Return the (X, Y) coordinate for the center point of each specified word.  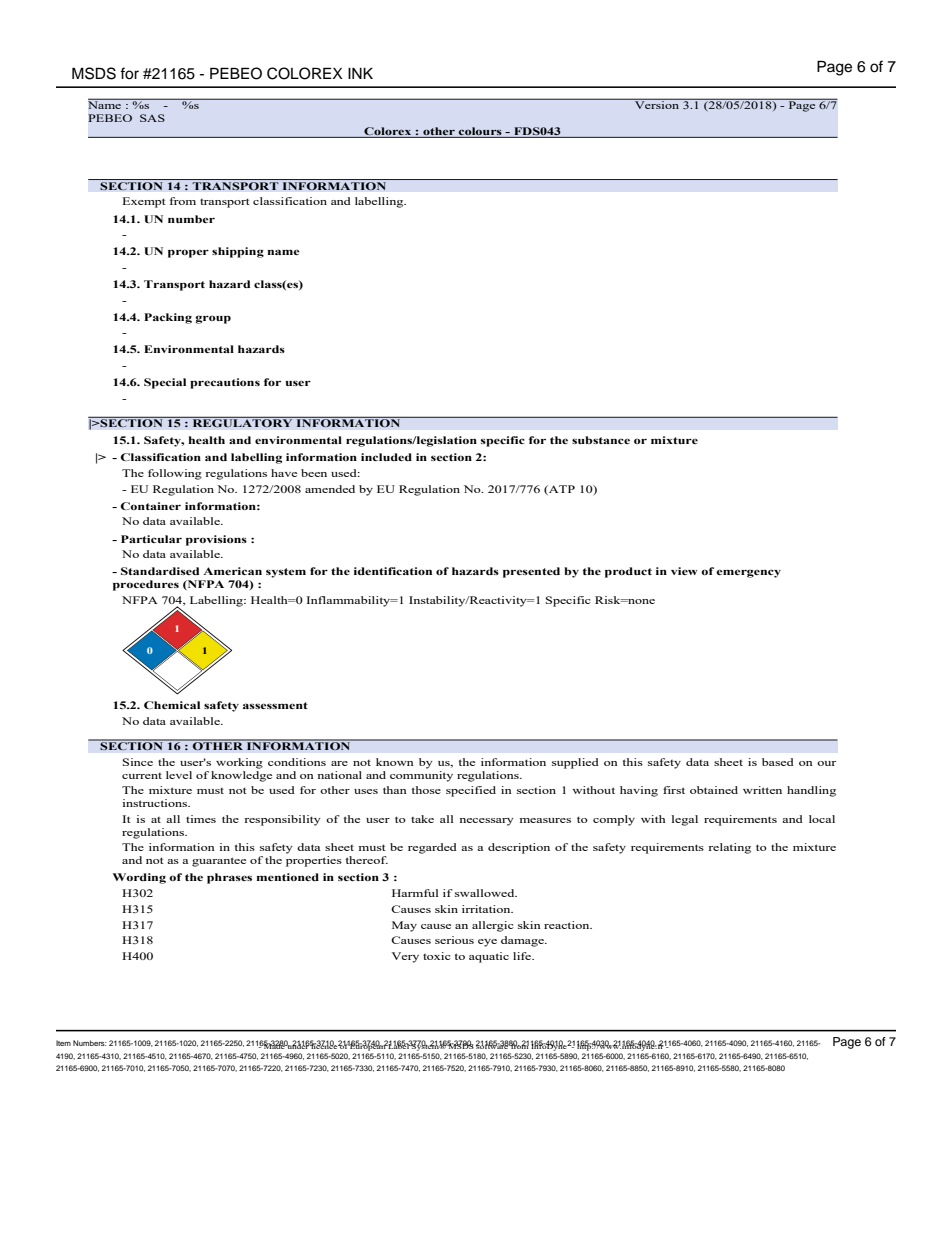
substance (601, 440)
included (386, 457)
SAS (152, 118)
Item (63, 1043)
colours (480, 131)
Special (165, 383)
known (395, 762)
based (778, 762)
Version (657, 104)
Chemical (172, 705)
